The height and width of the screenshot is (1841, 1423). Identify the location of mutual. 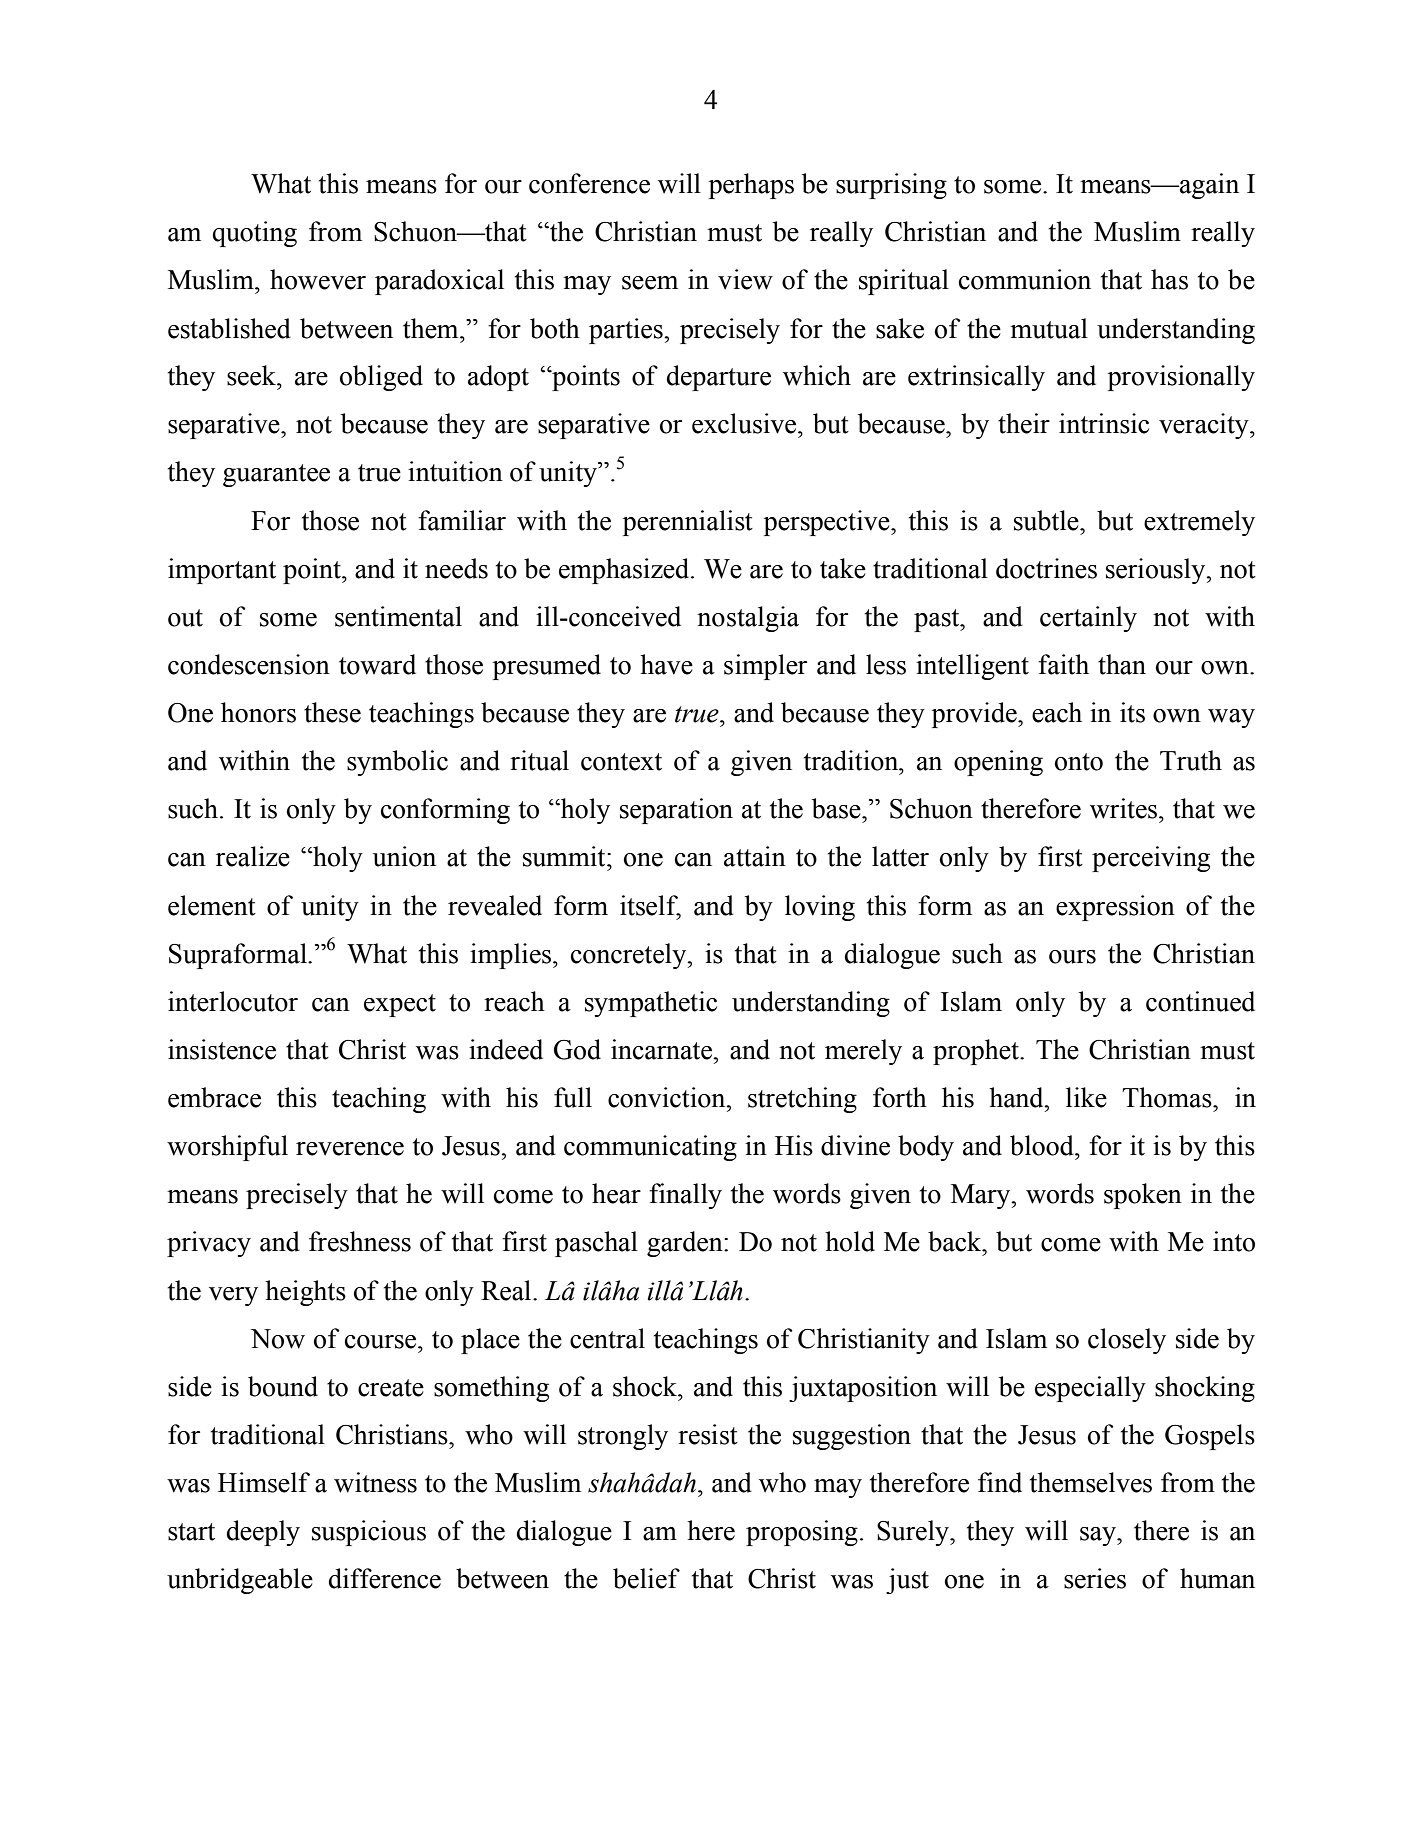
(1049, 328).
